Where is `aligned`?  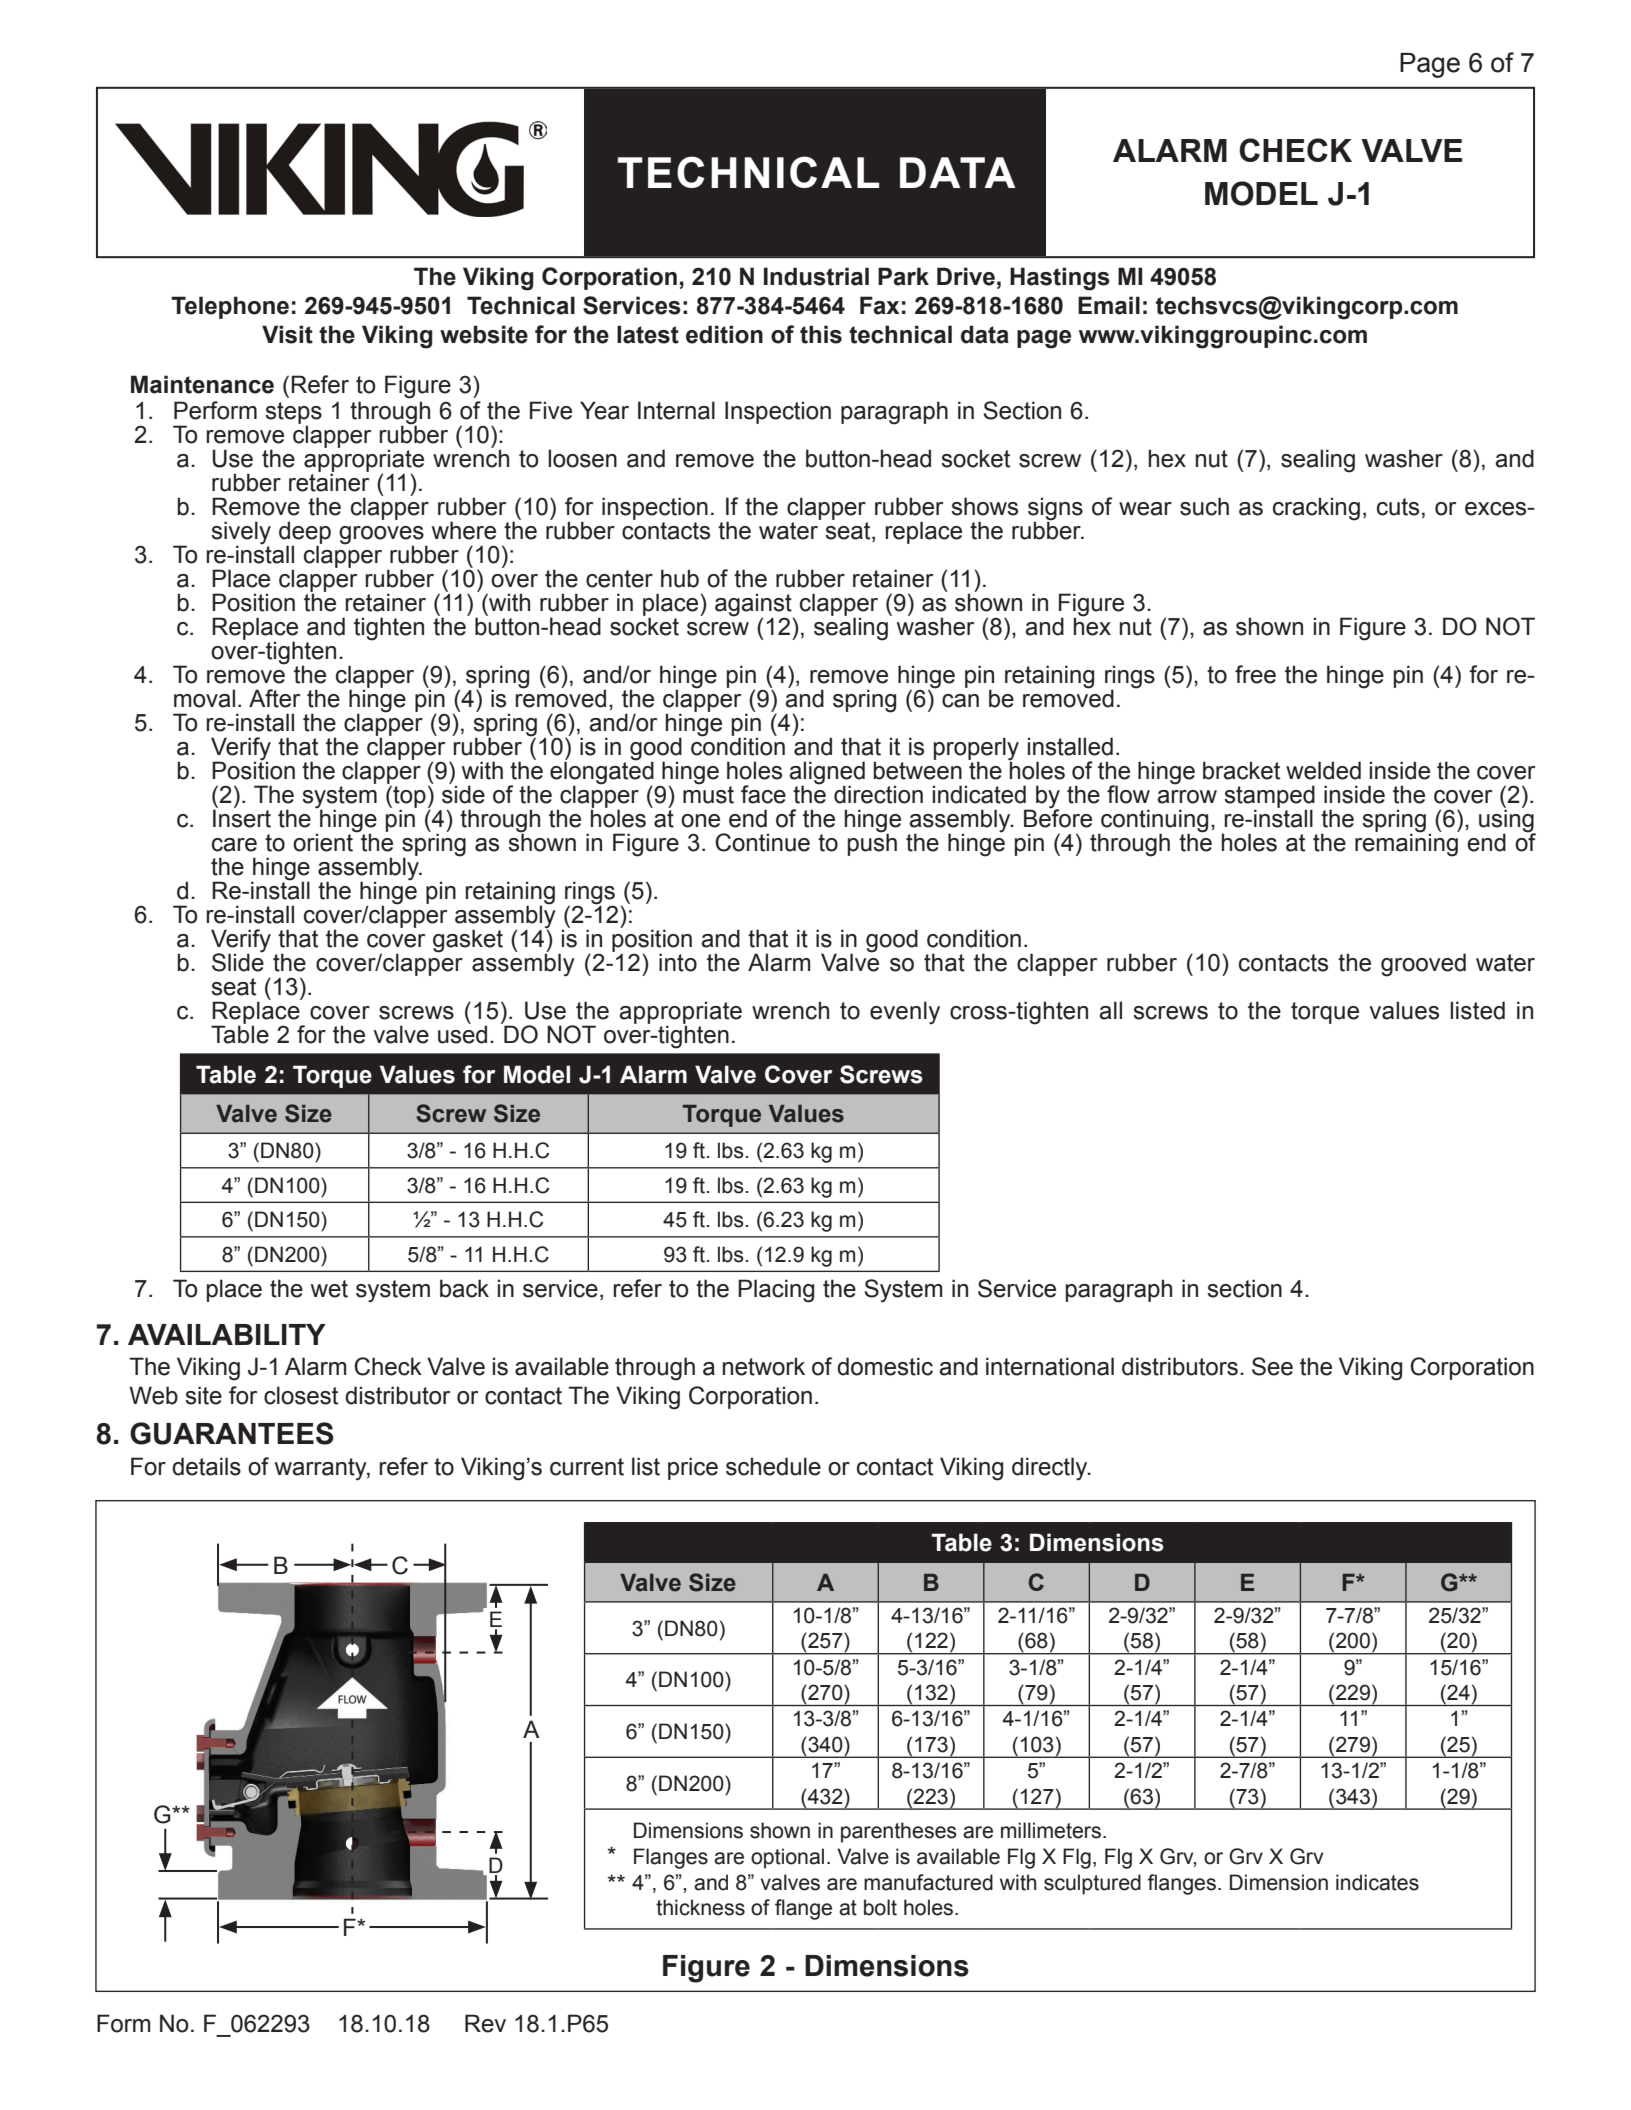 aligned is located at coordinates (827, 773).
